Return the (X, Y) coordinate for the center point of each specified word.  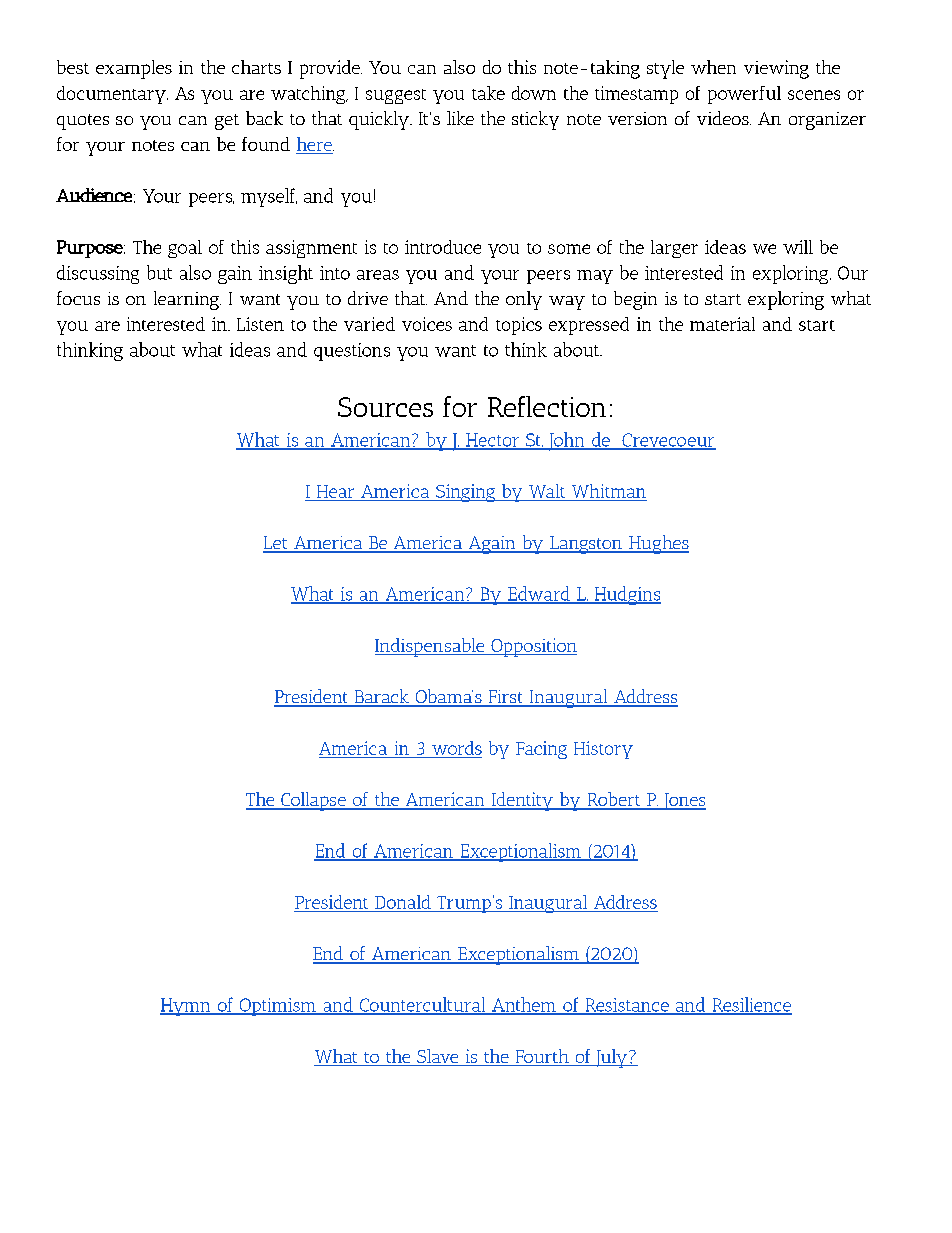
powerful (744, 95)
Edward (539, 594)
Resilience (751, 1005)
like (460, 118)
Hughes (658, 544)
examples (134, 69)
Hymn (186, 1007)
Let (276, 544)
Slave (437, 1056)
